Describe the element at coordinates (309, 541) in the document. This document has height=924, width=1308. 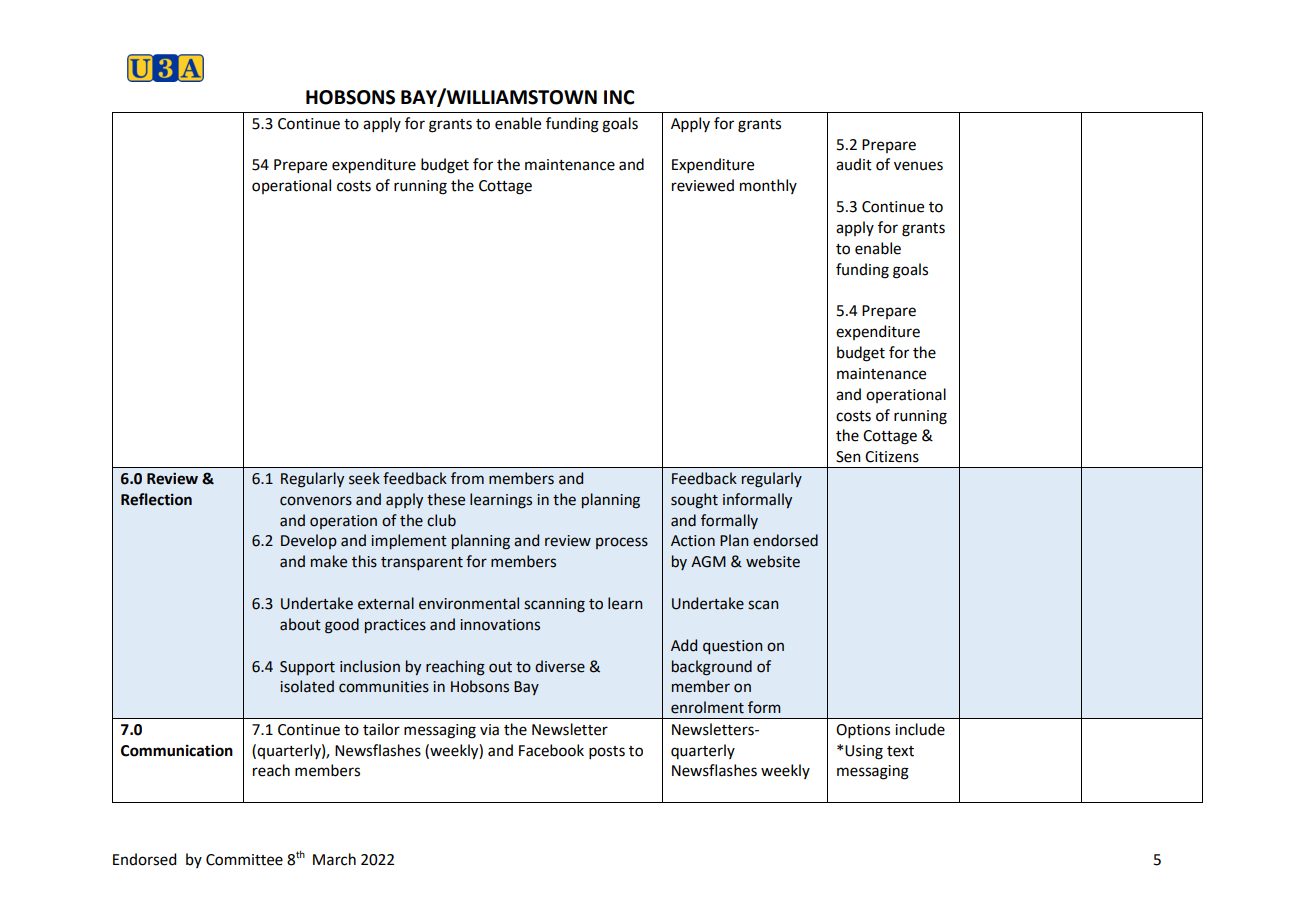
I see `Develop` at that location.
